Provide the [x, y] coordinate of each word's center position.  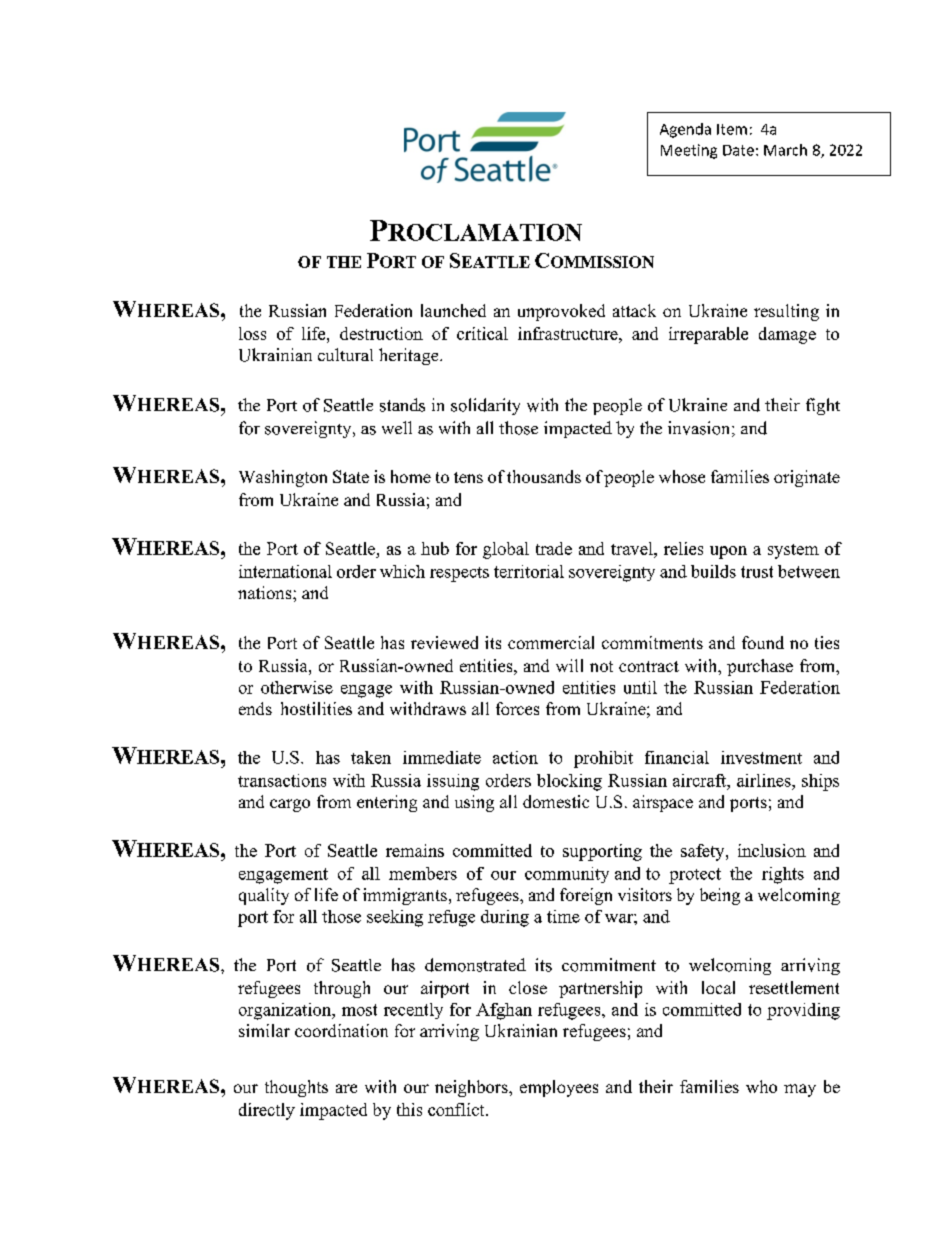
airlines [765, 780]
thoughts [296, 1088]
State [351, 476]
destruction [381, 333]
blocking [569, 782]
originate [807, 478]
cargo [290, 805]
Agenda [685, 130]
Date [738, 150]
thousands [544, 476]
